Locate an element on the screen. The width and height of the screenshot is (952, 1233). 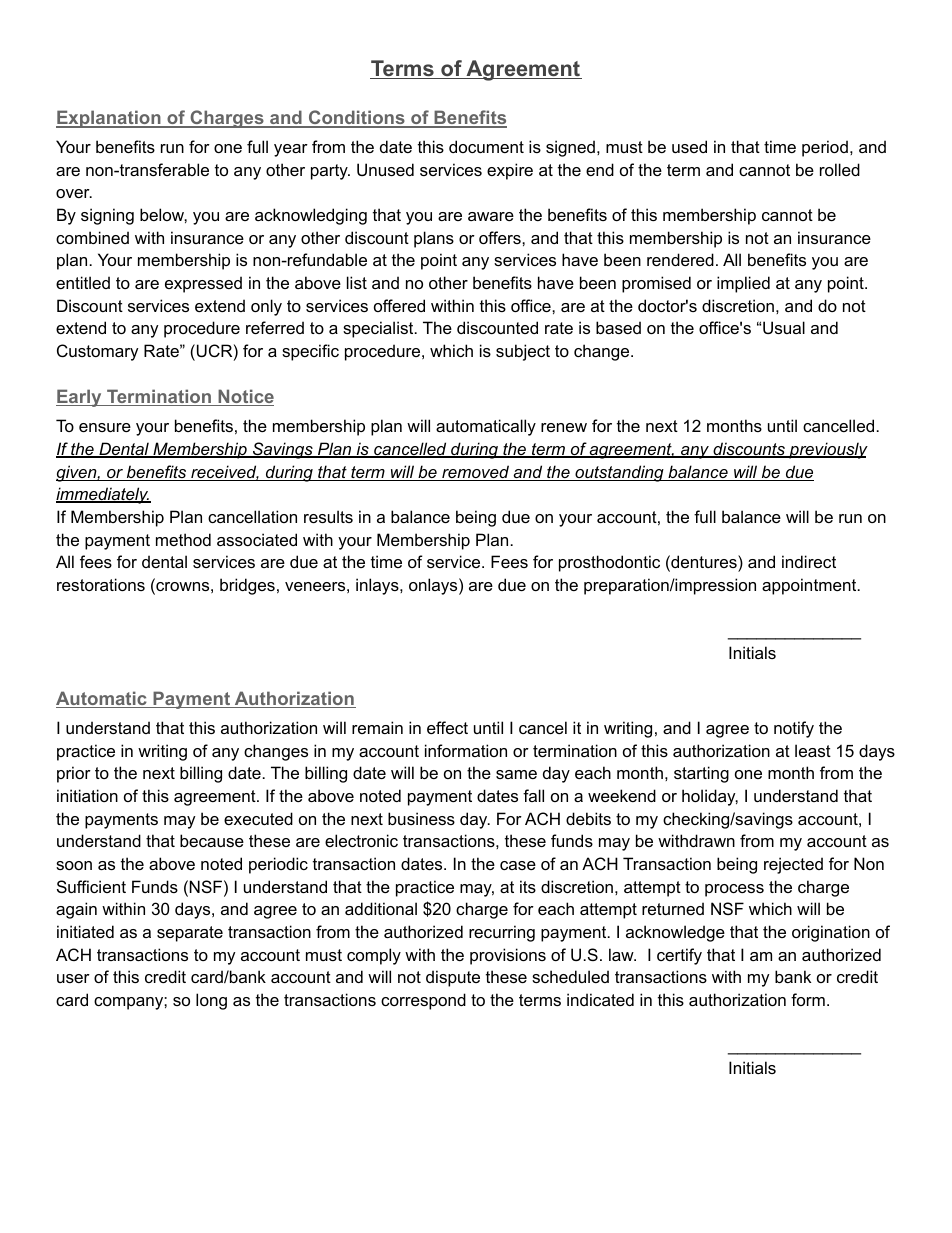
indirect is located at coordinates (809, 561).
